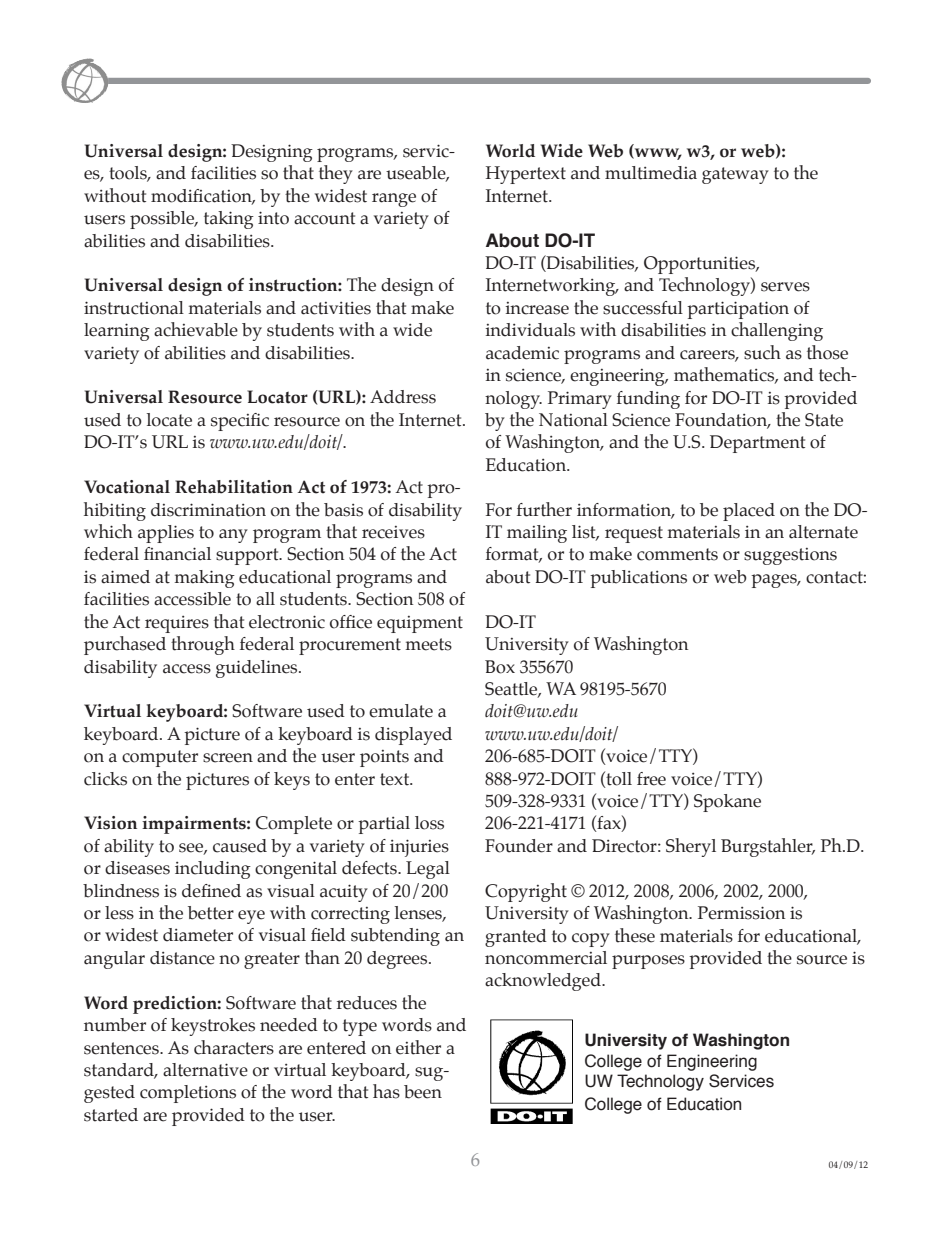 Image resolution: width=952 pixels, height=1233 pixels. What do you see at coordinates (205, 1070) in the document?
I see `alternative` at bounding box center [205, 1070].
